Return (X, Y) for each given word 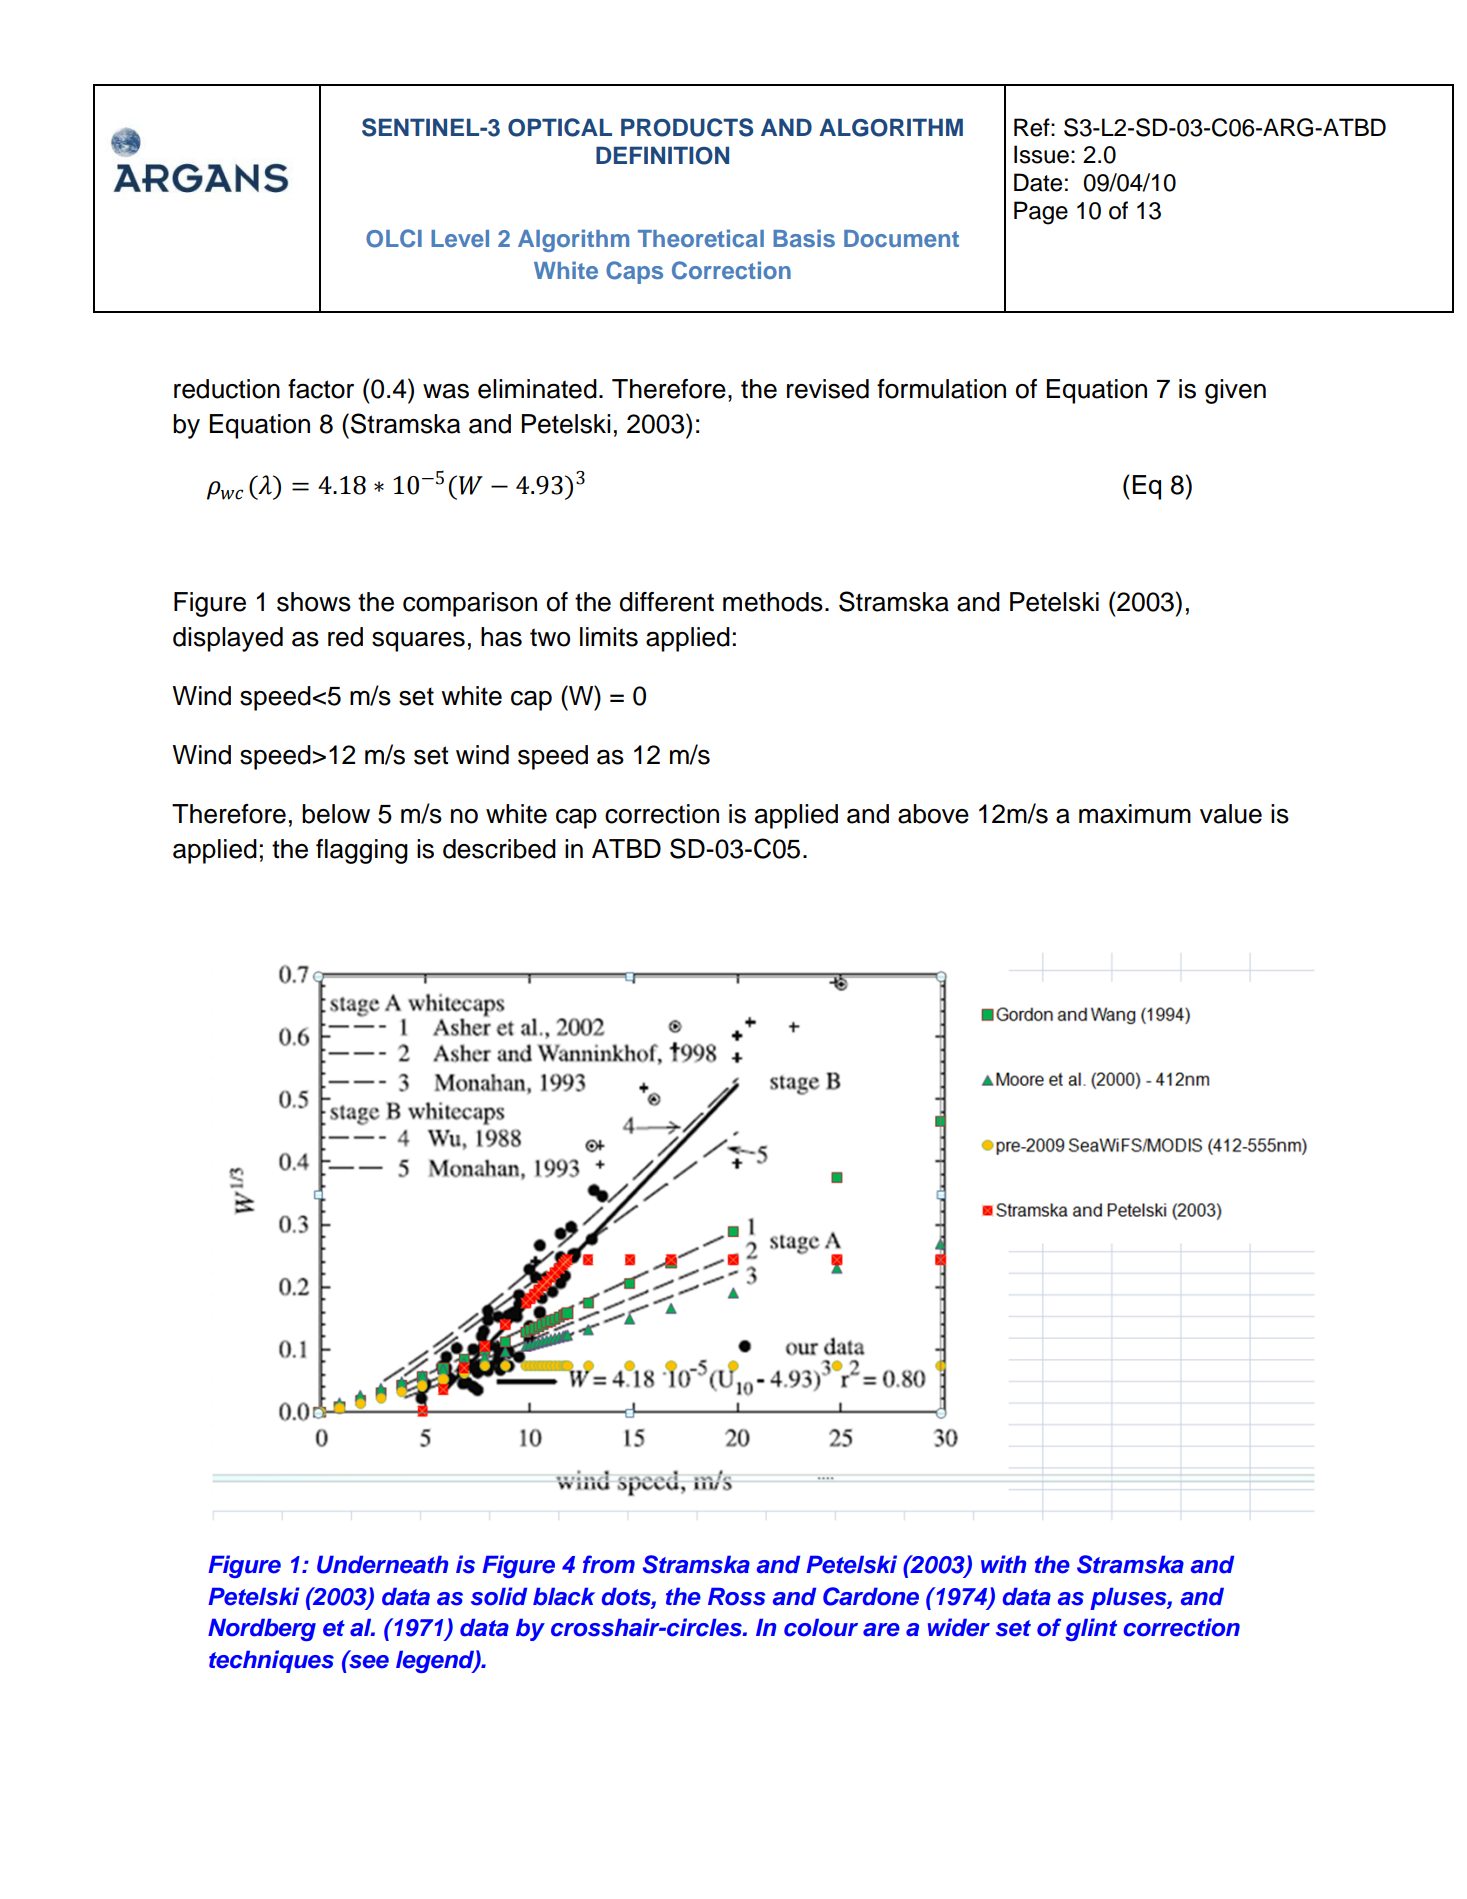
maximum (1135, 814)
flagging (362, 851)
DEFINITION (662, 155)
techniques (271, 1661)
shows (314, 602)
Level (460, 238)
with (1004, 1564)
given (1235, 391)
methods (773, 602)
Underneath (383, 1565)
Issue (1041, 154)
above (933, 814)
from (609, 1564)
